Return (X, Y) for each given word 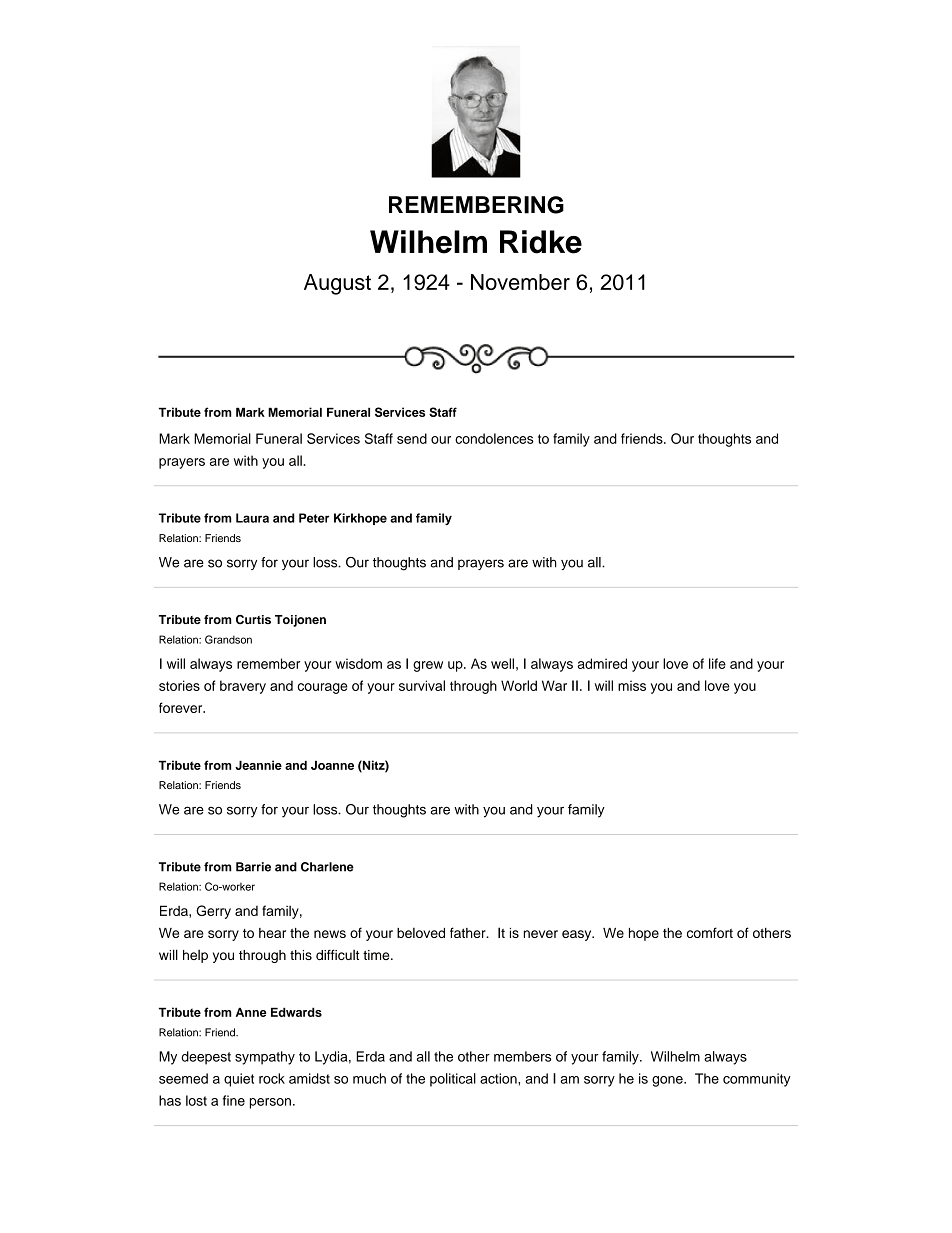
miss (632, 686)
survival (422, 685)
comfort (710, 932)
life (717, 663)
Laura (252, 518)
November (520, 282)
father (469, 932)
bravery (243, 687)
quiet (239, 1080)
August (337, 284)
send (412, 438)
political (453, 1080)
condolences (494, 438)
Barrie (253, 867)
